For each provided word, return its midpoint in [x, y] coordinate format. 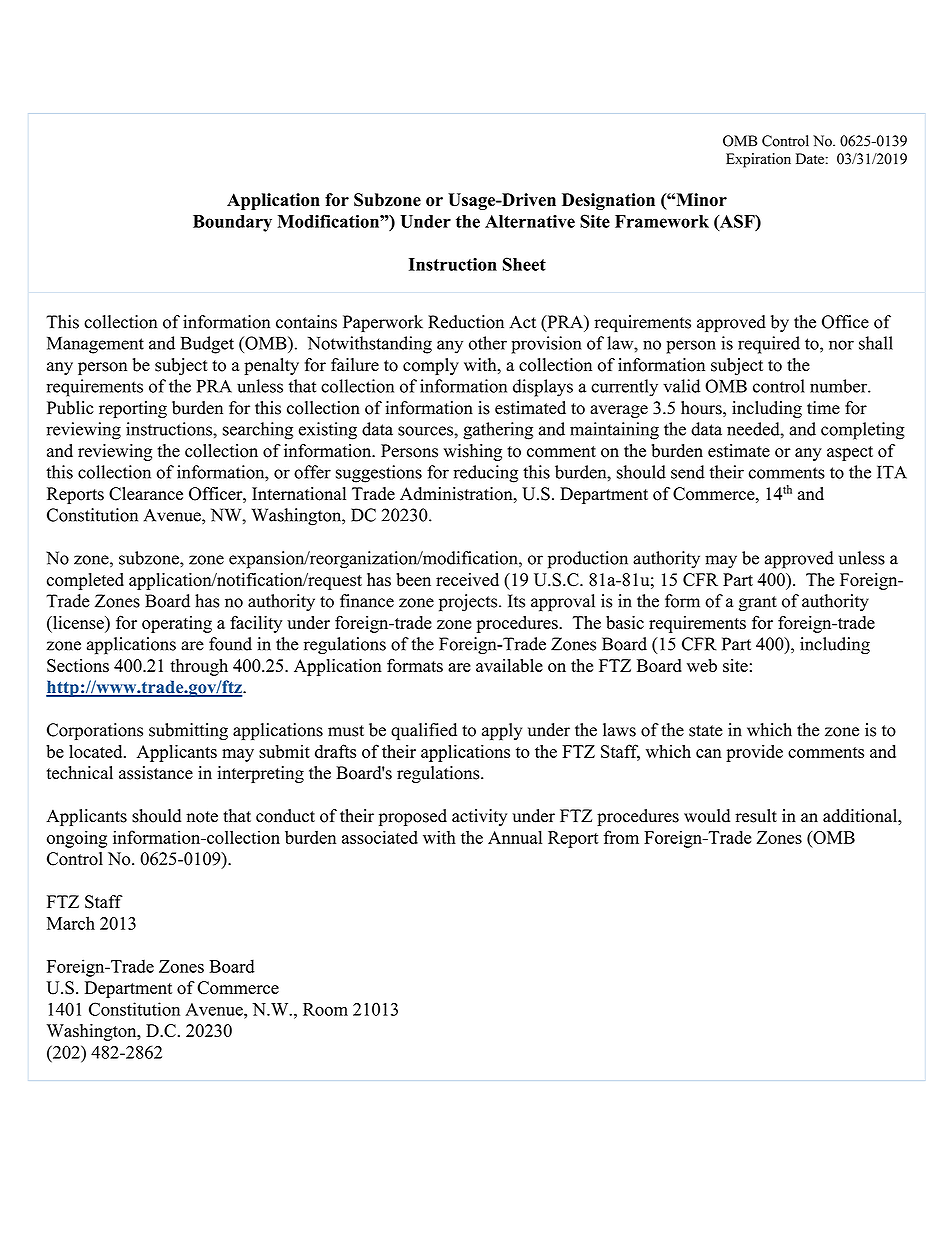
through [199, 667]
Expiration [758, 160]
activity [479, 817]
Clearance [146, 494]
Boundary [232, 223]
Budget [207, 345]
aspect [850, 453]
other [488, 343]
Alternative [530, 221]
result [756, 816]
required [769, 345]
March [71, 923]
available [509, 665]
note [202, 817]
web [702, 665]
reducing [485, 474]
